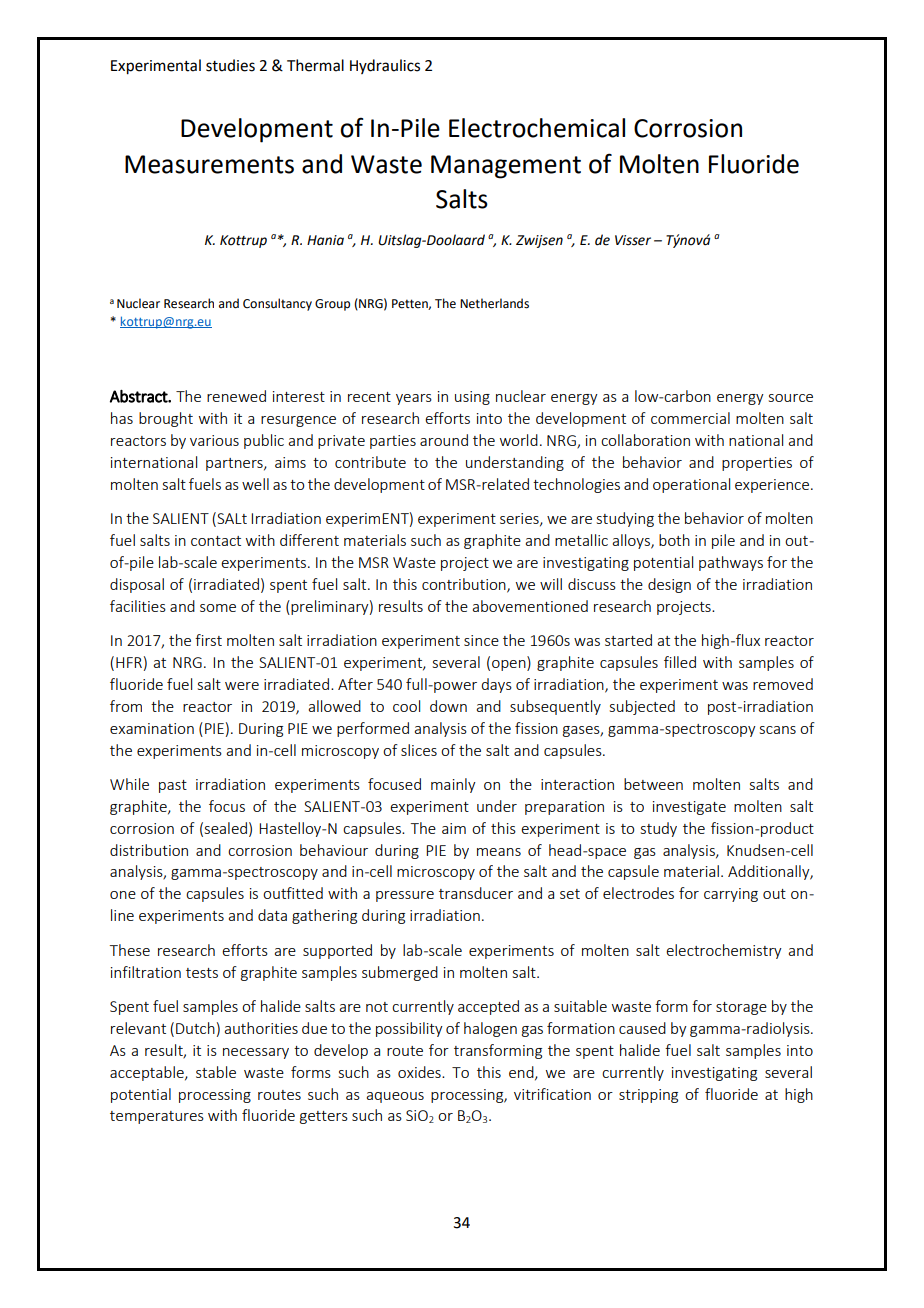 The image size is (924, 1308). I want to click on some, so click(218, 608).
